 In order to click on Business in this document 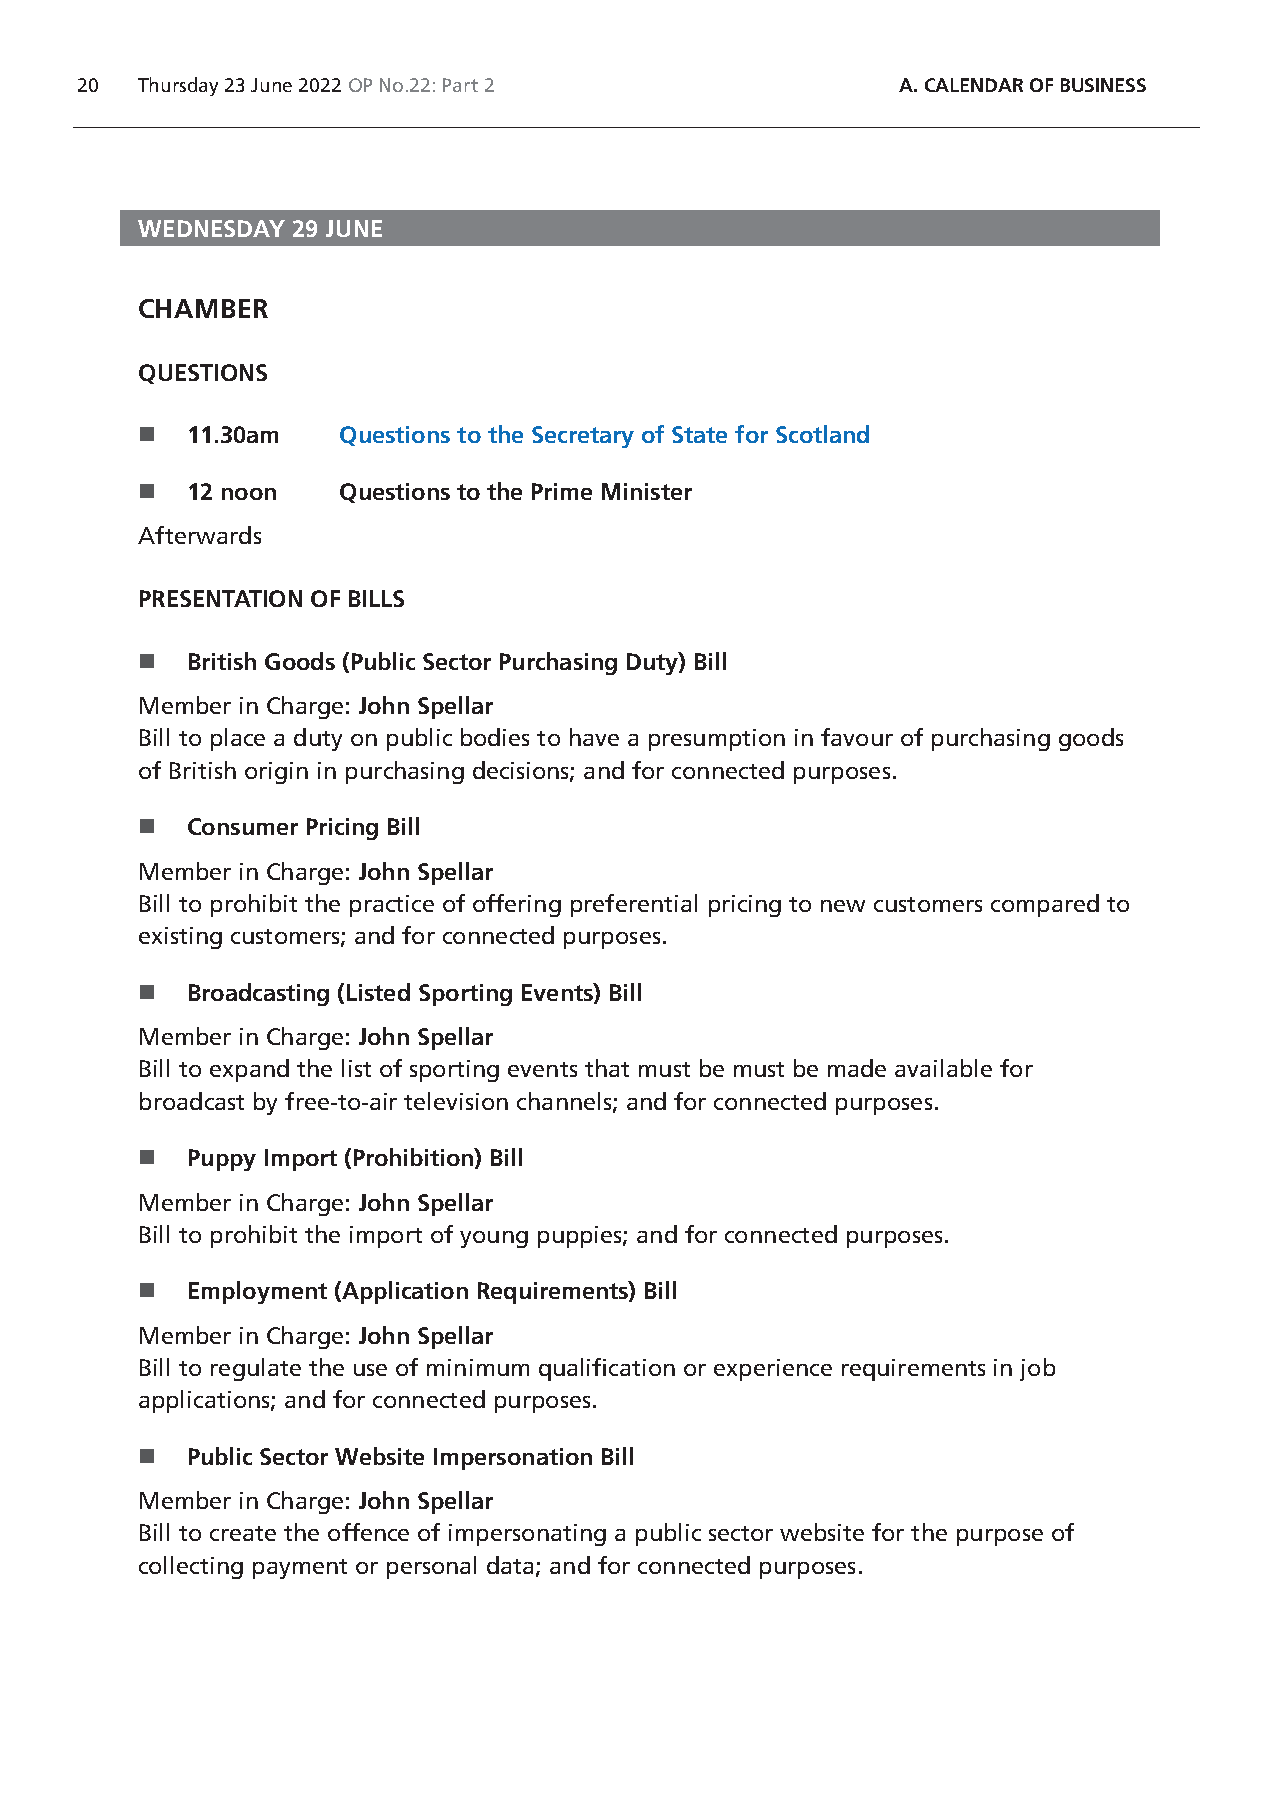, I will do `click(1103, 85)`.
